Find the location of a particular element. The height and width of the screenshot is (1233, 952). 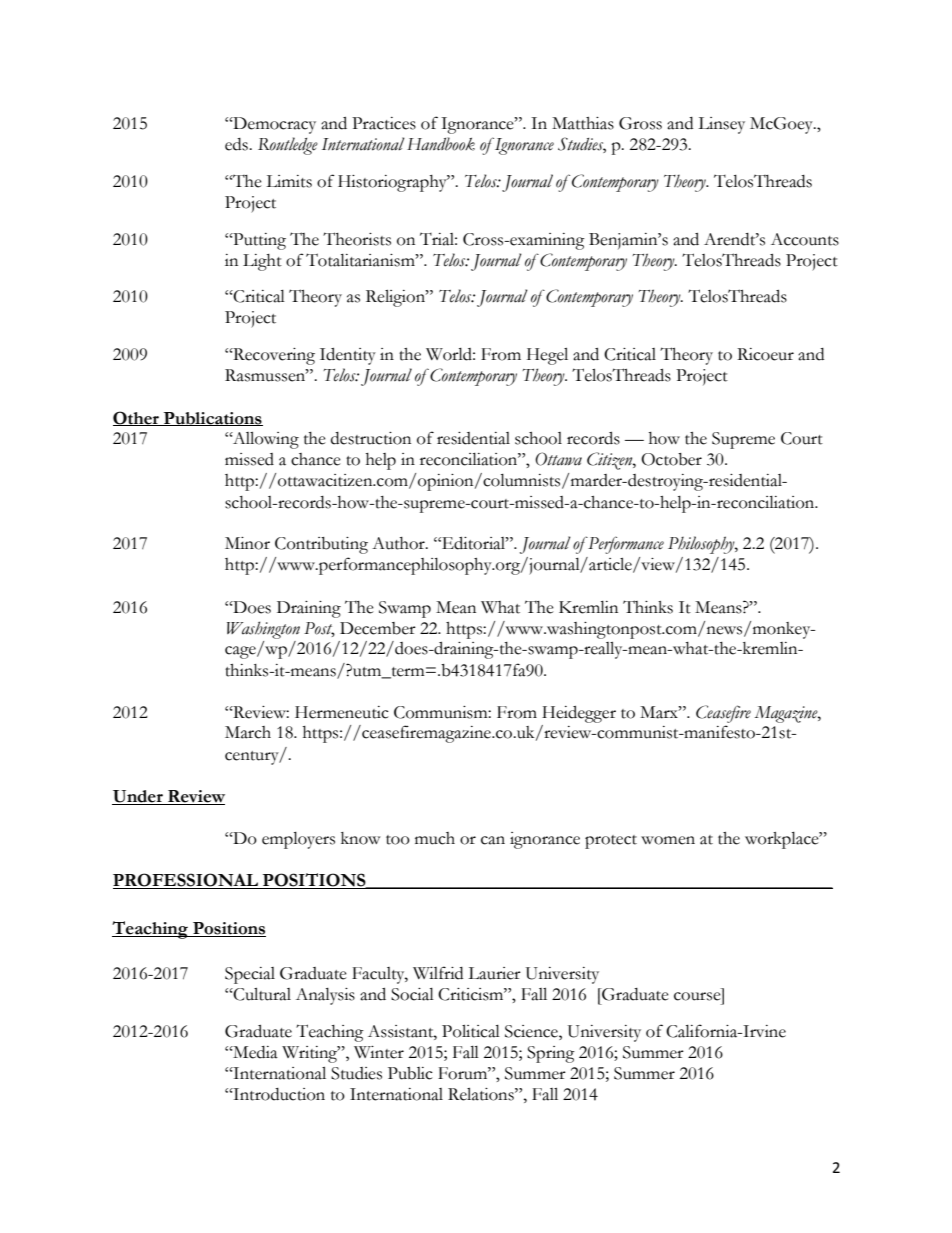

March is located at coordinates (248, 732).
